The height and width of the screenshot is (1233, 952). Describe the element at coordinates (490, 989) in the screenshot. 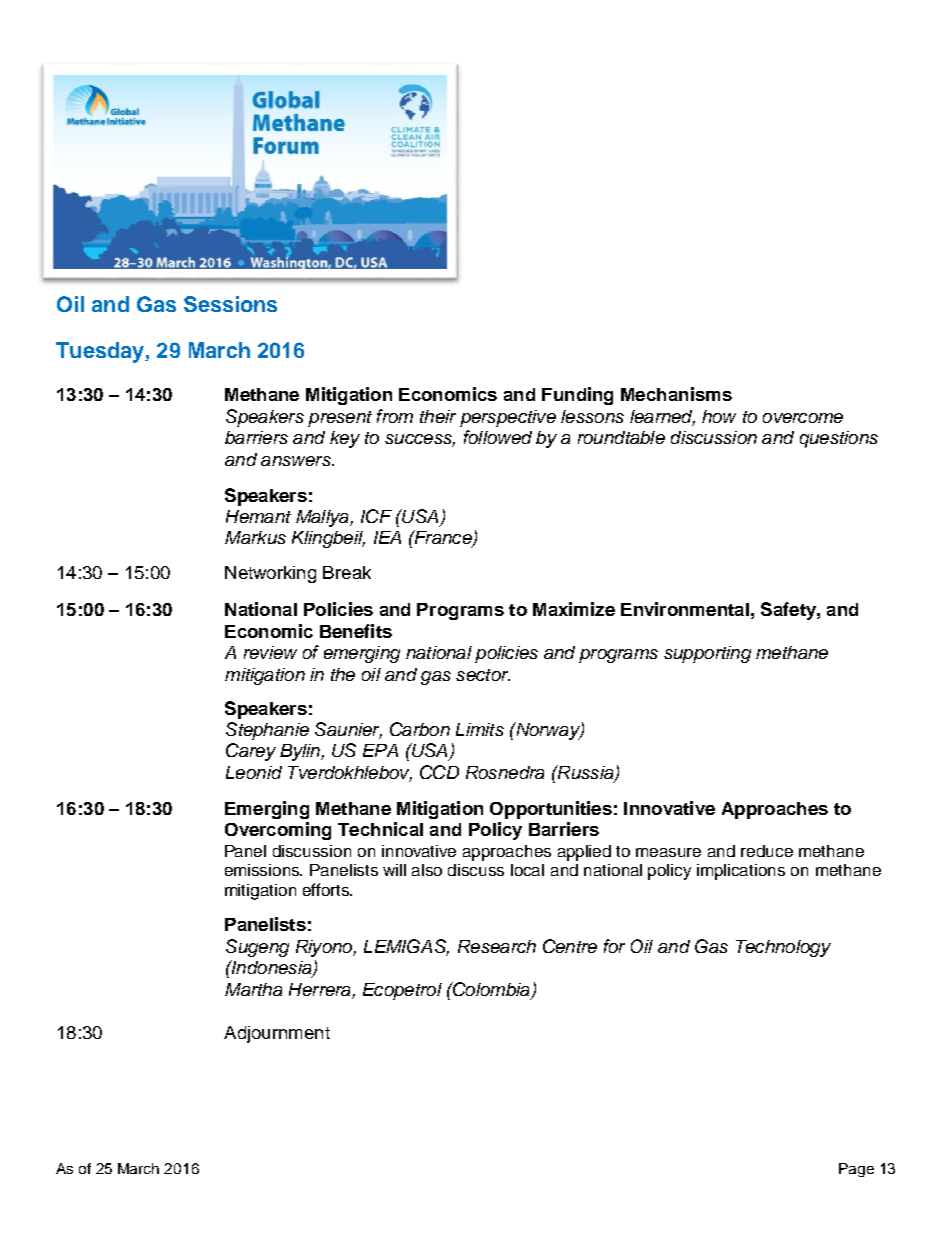

I see `Colombia` at that location.
